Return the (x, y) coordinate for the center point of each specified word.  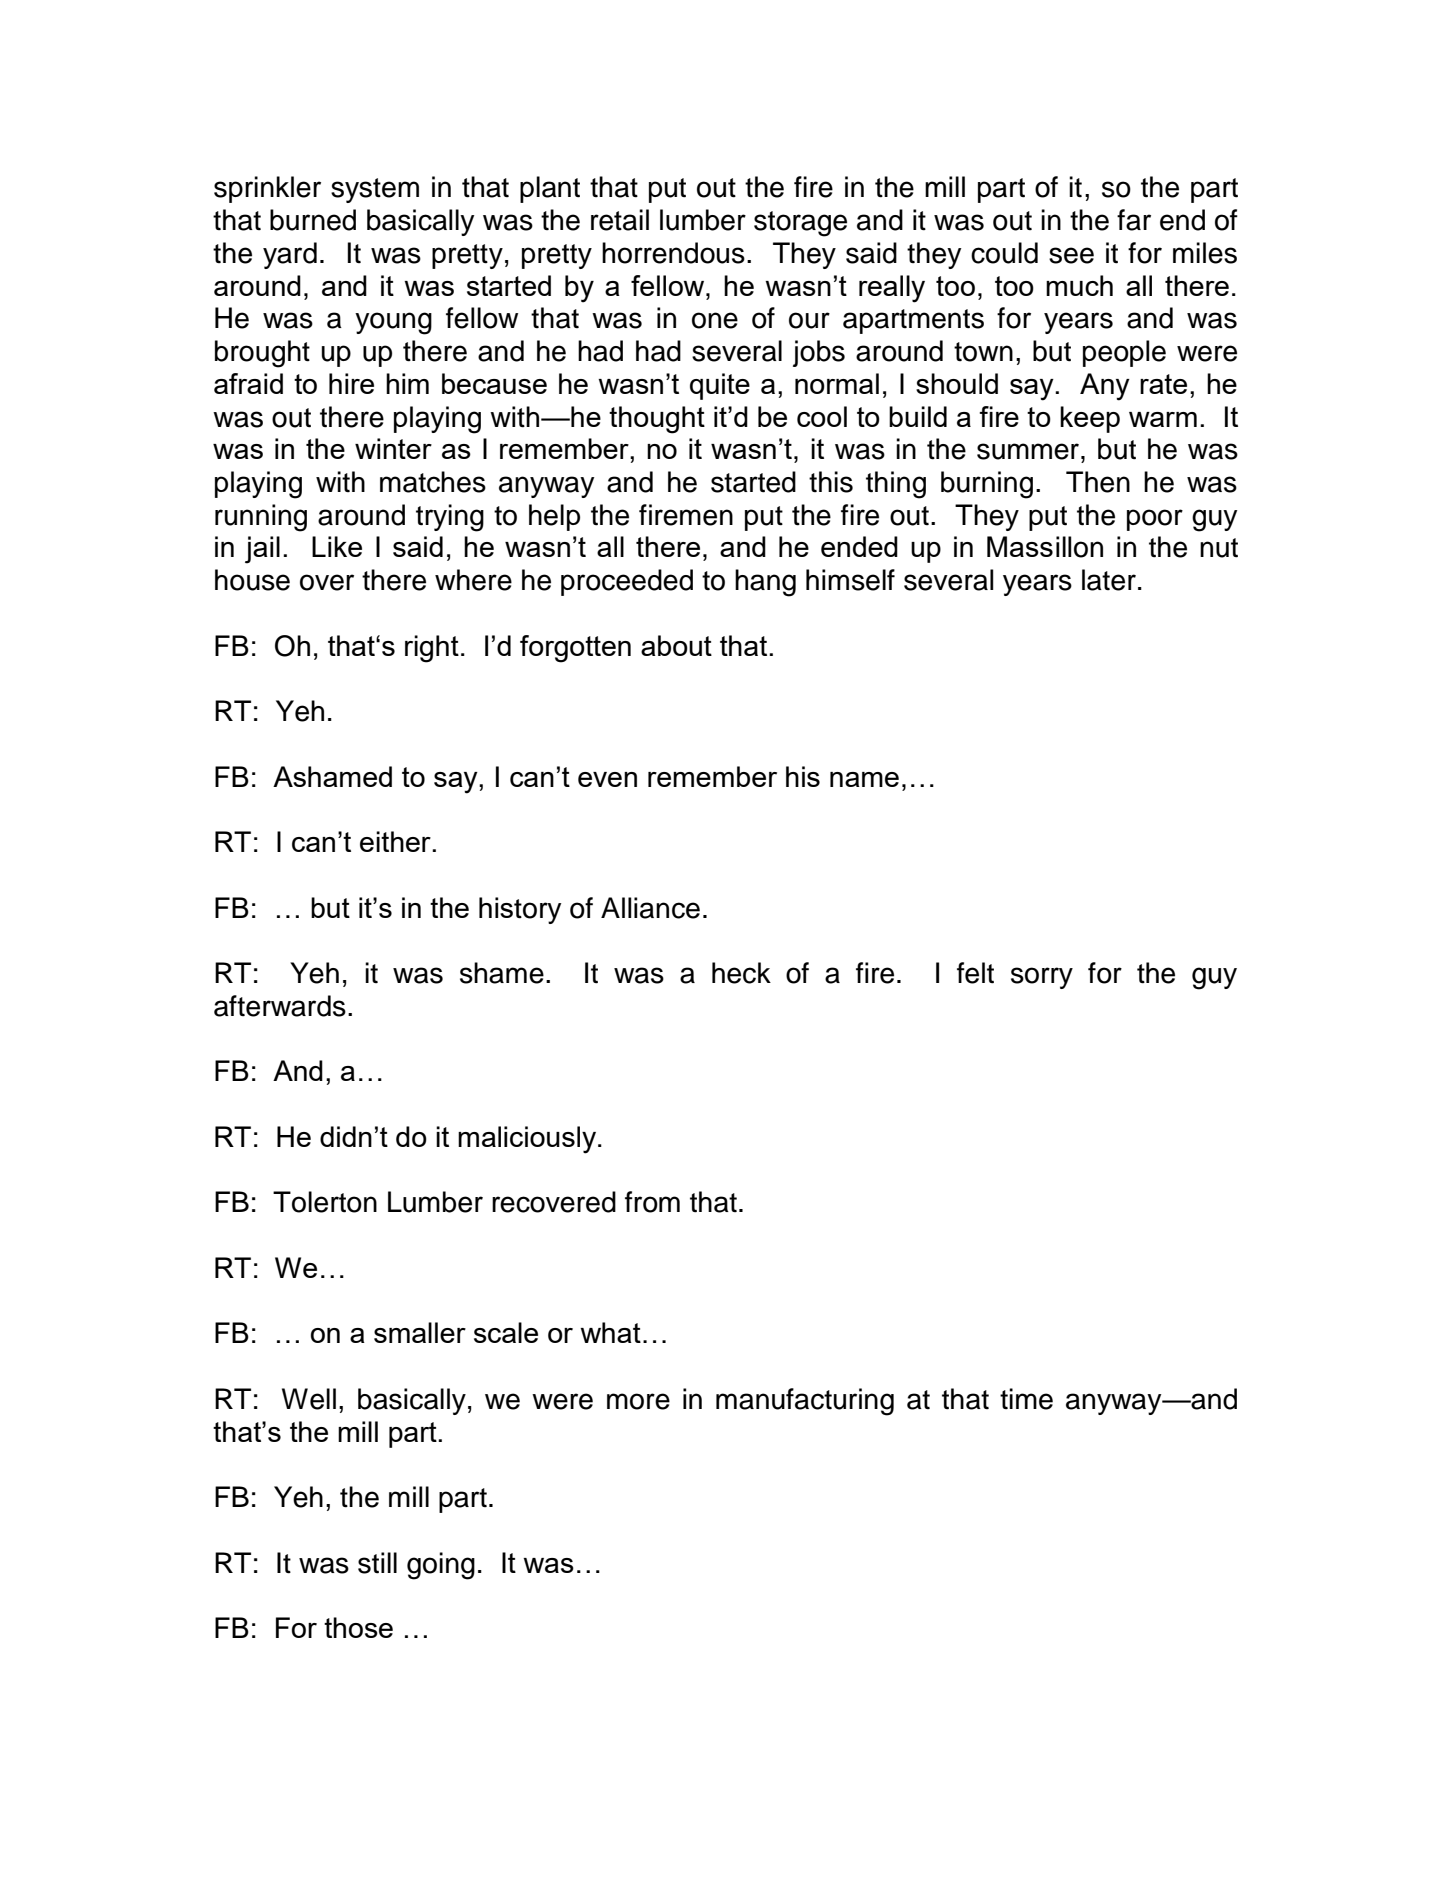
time (1026, 1399)
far (1134, 220)
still (377, 1563)
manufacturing (805, 1402)
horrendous (673, 253)
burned (313, 220)
